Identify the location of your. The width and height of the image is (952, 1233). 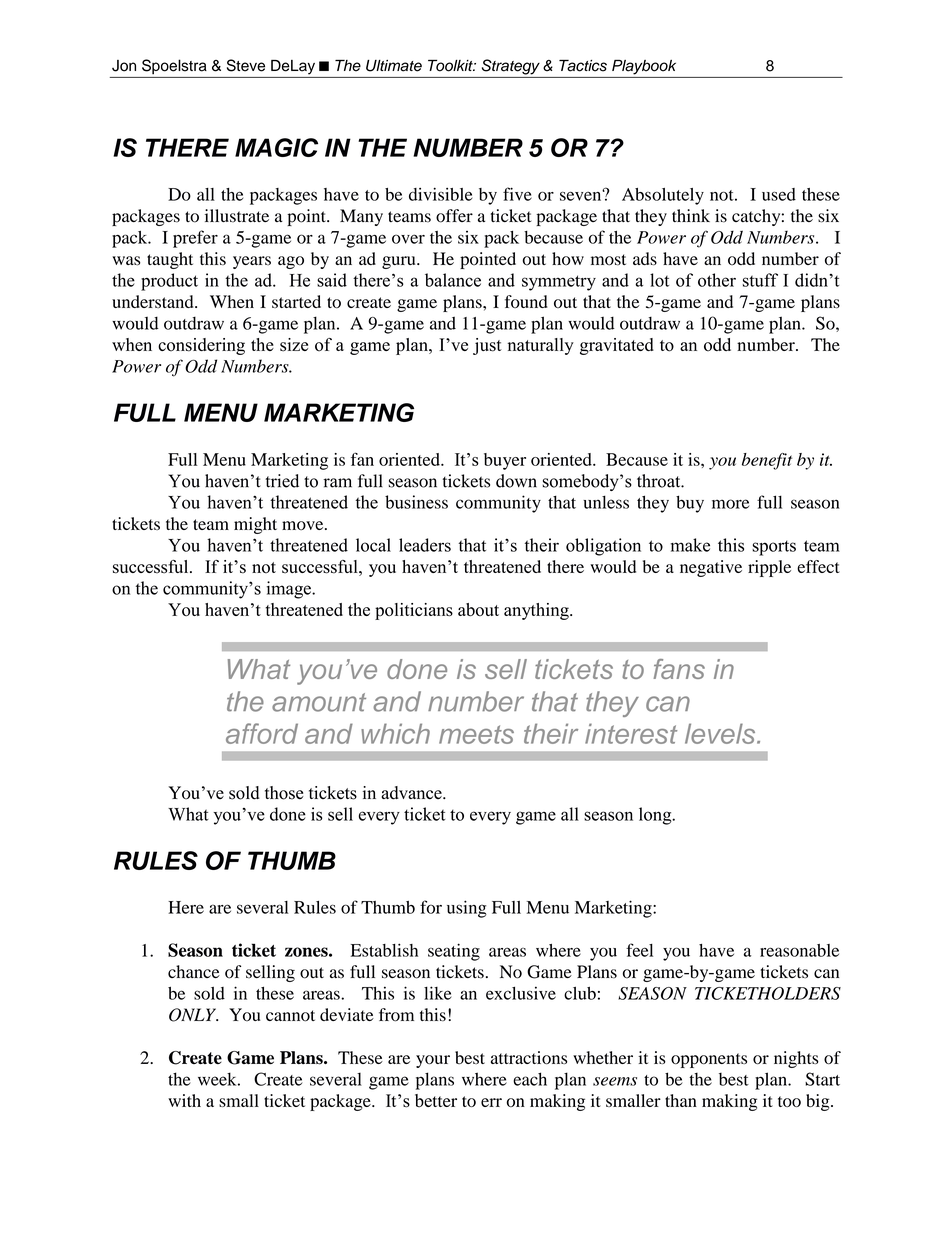
(433, 1061).
